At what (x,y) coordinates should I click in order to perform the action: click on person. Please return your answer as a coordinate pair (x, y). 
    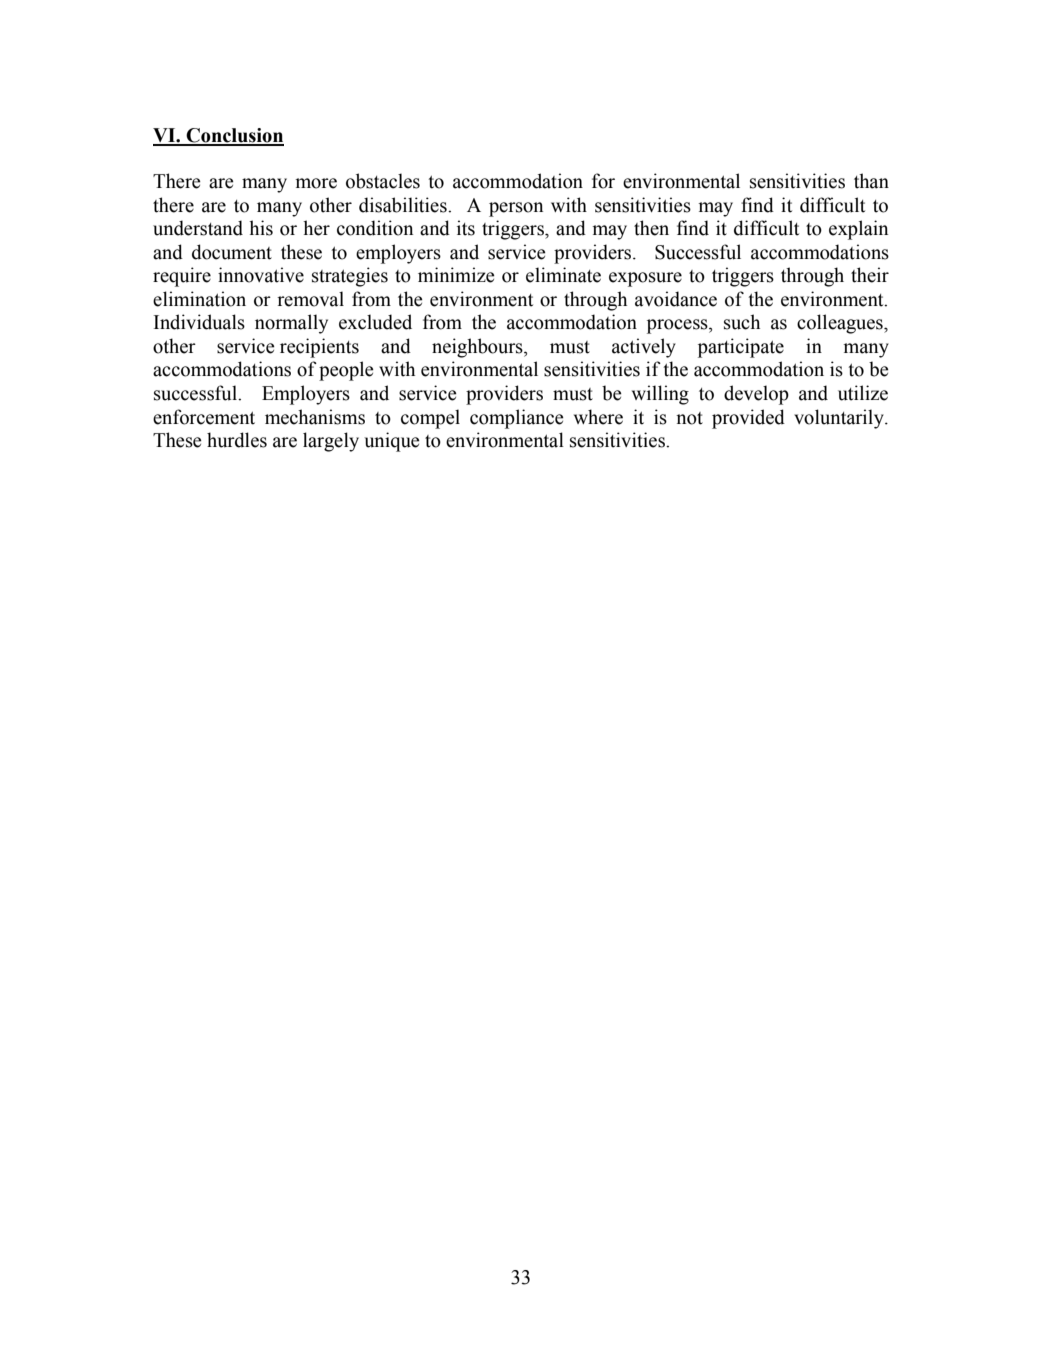
    Looking at the image, I should click on (516, 209).
